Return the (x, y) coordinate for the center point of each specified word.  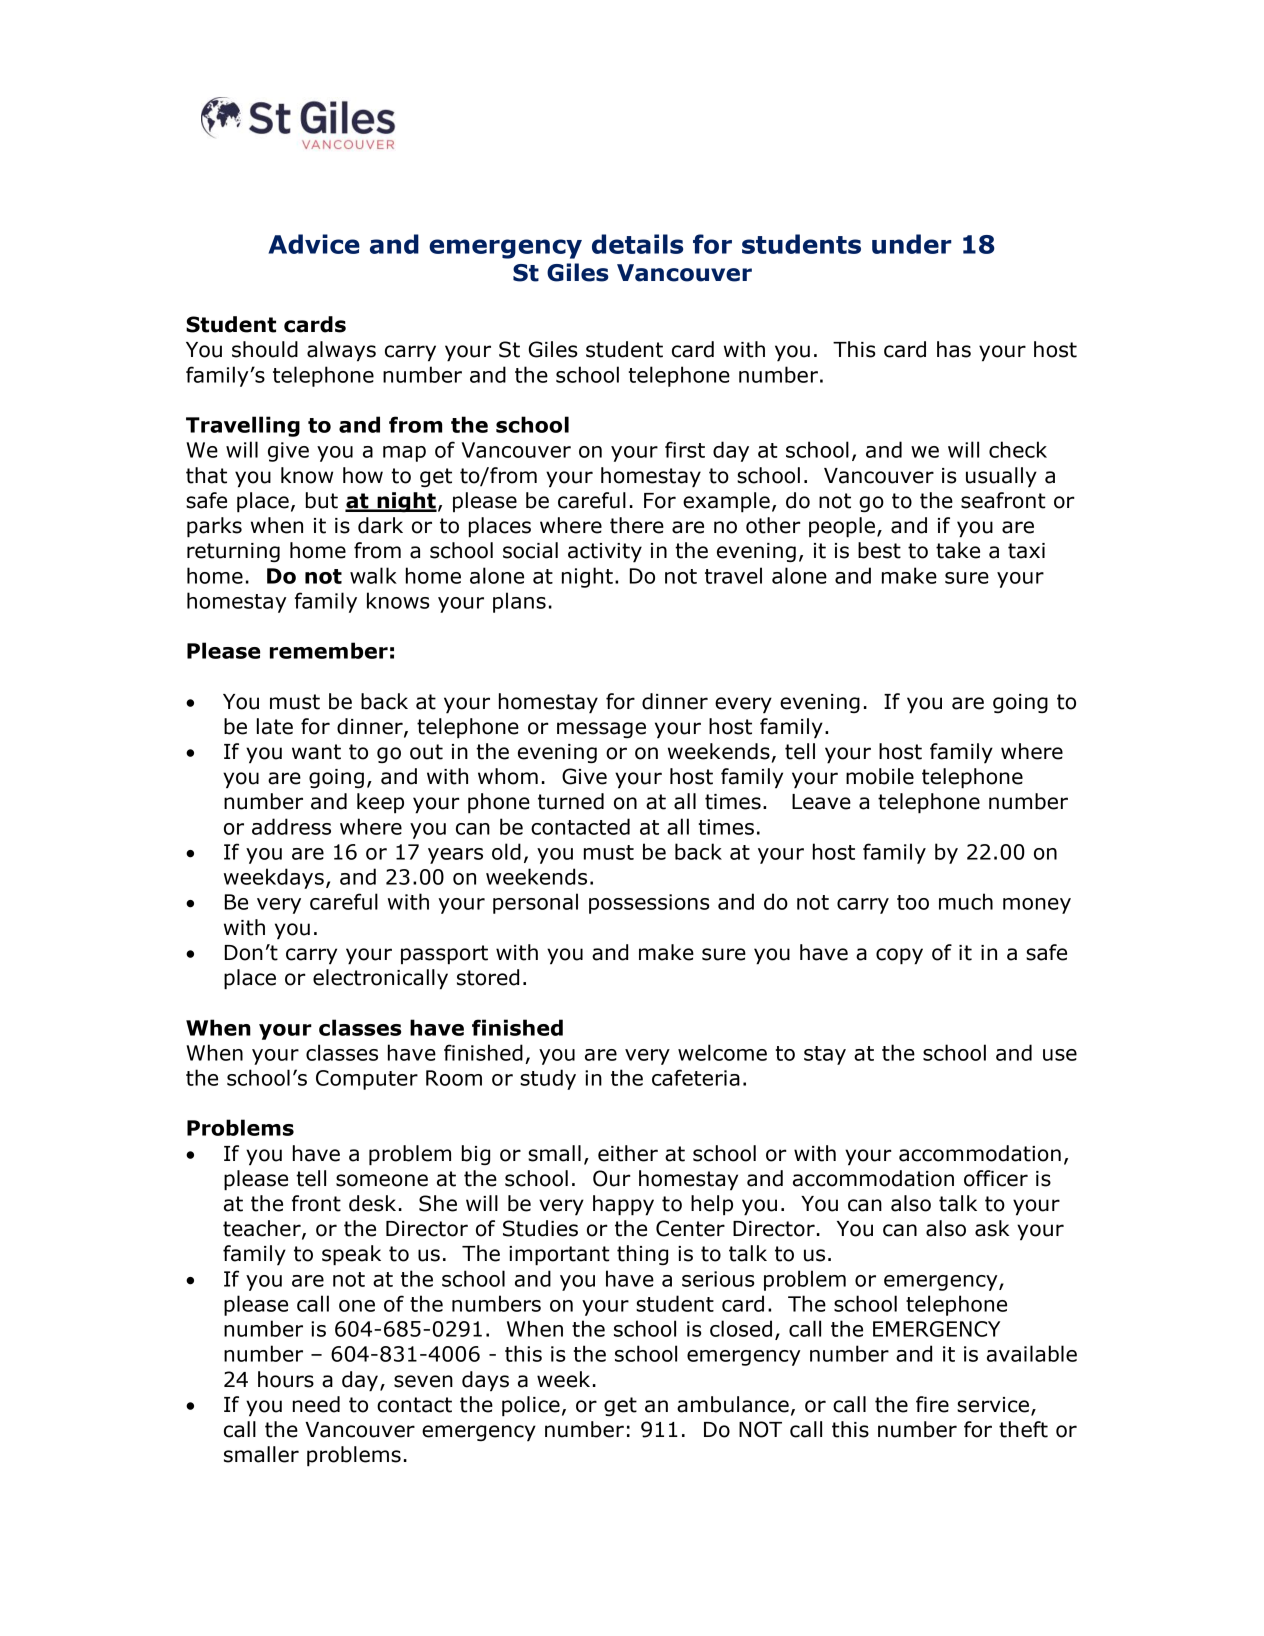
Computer (367, 1080)
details (637, 244)
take (958, 550)
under (912, 244)
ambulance (733, 1404)
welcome (722, 1052)
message (601, 730)
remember (329, 650)
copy (899, 956)
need (316, 1404)
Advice (314, 244)
